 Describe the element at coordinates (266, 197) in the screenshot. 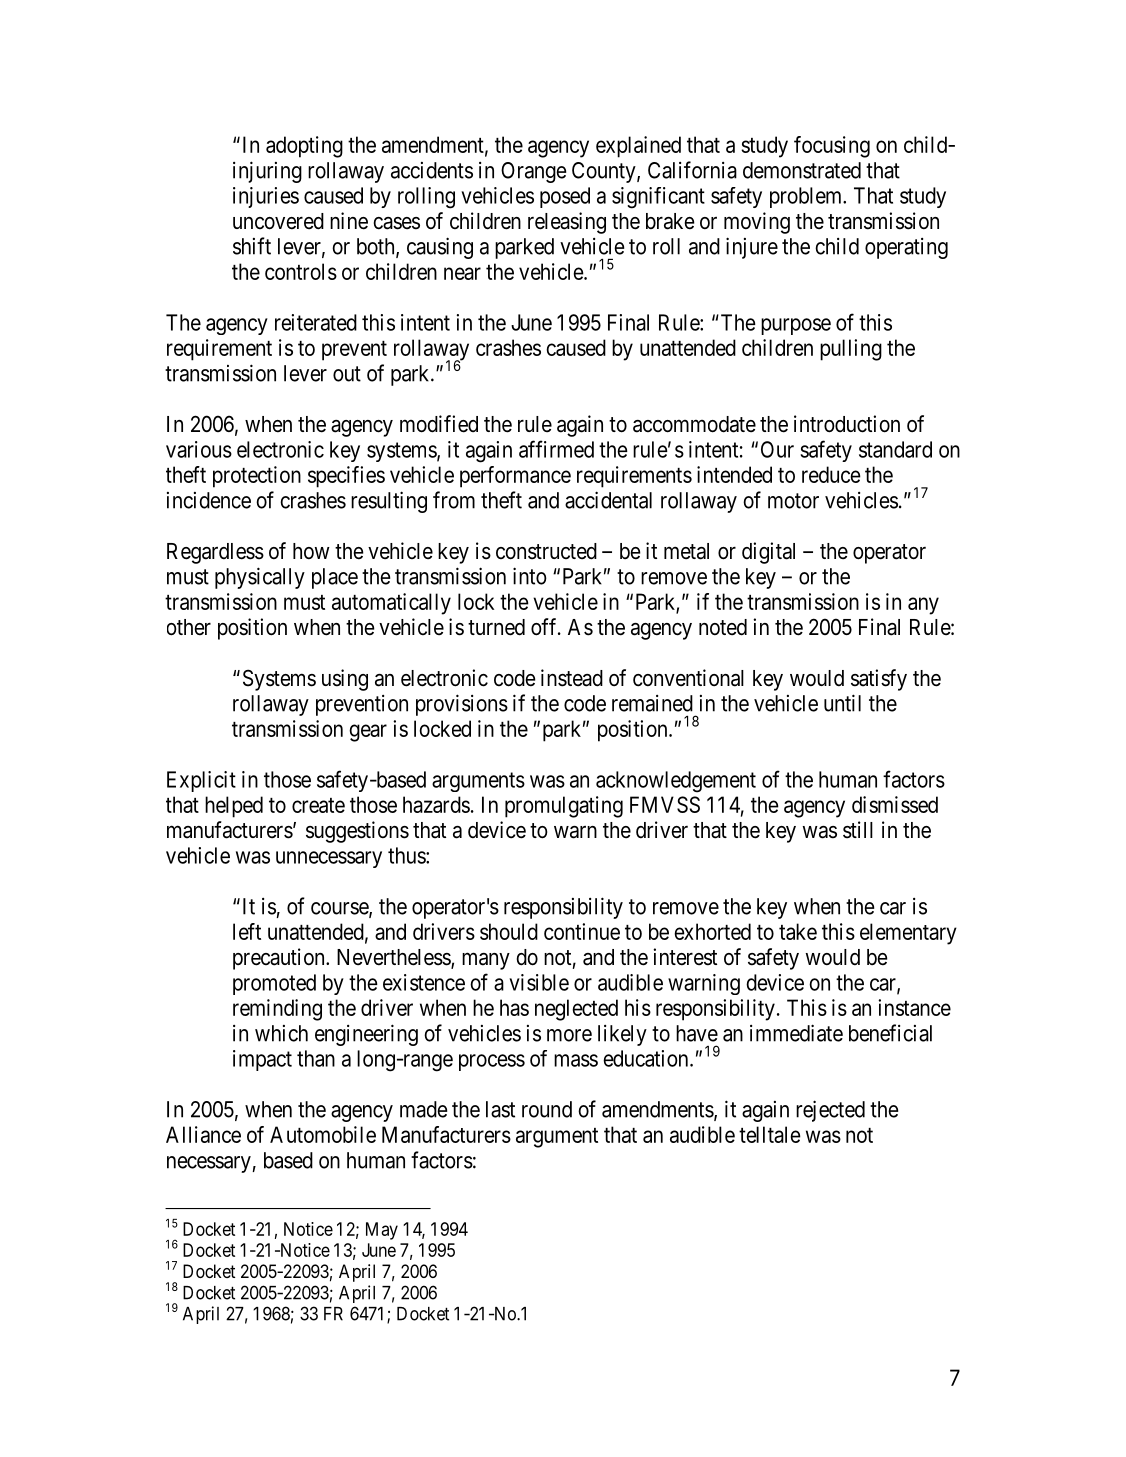

I see `injuries` at that location.
